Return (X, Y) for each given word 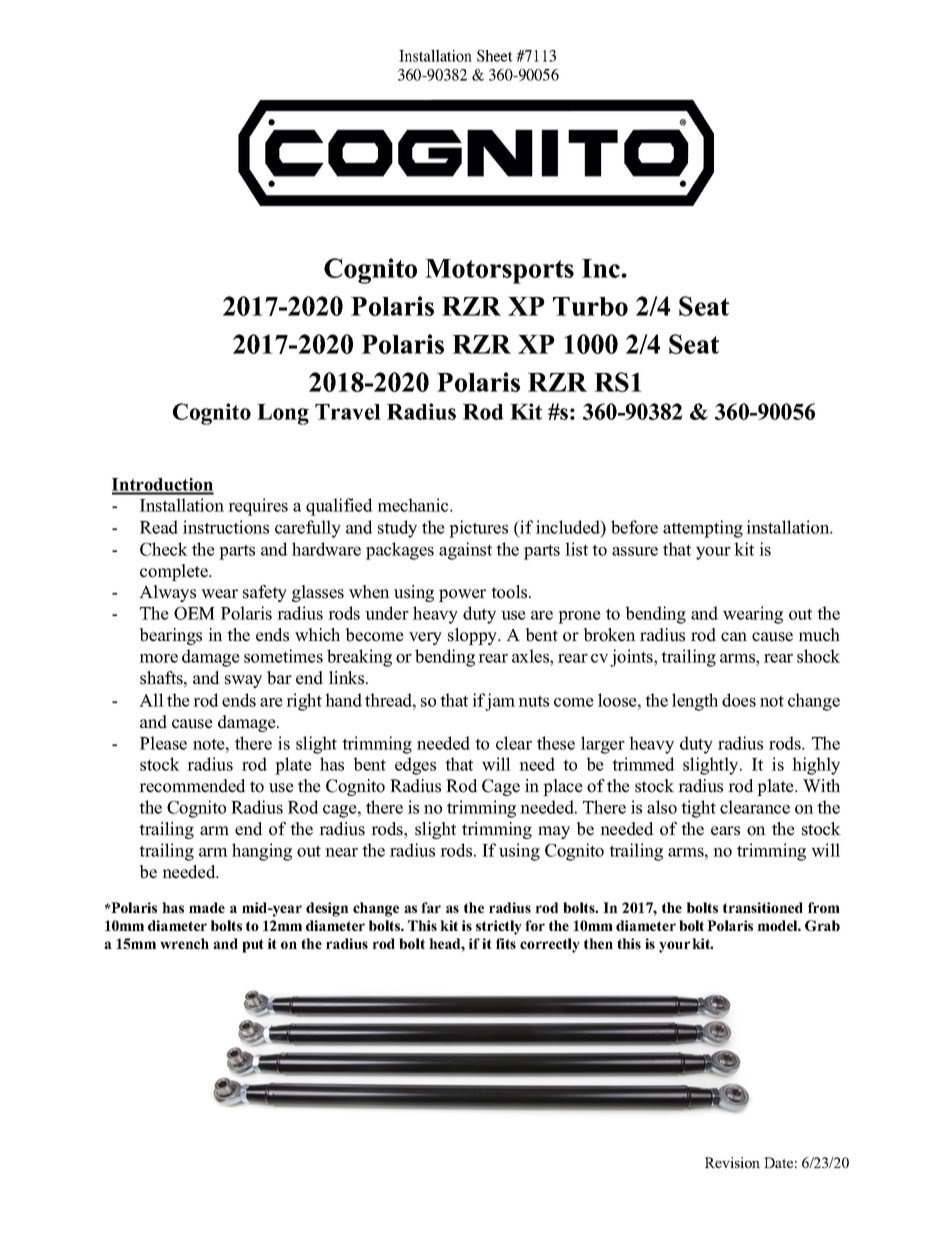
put (253, 946)
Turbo (590, 306)
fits (506, 943)
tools (510, 592)
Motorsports (499, 271)
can (734, 637)
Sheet (495, 56)
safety (265, 593)
